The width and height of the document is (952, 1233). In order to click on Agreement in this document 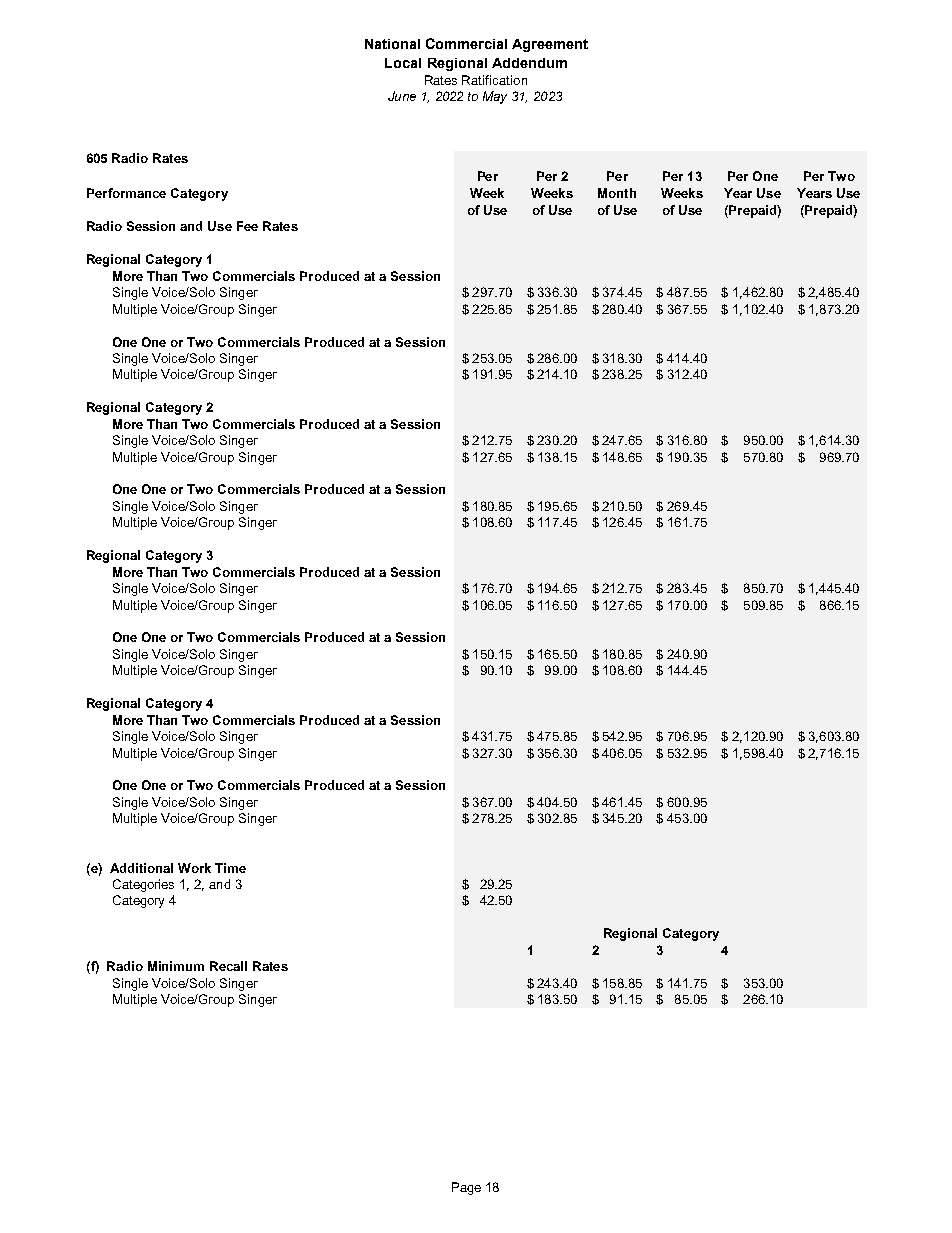, I will do `click(550, 45)`.
